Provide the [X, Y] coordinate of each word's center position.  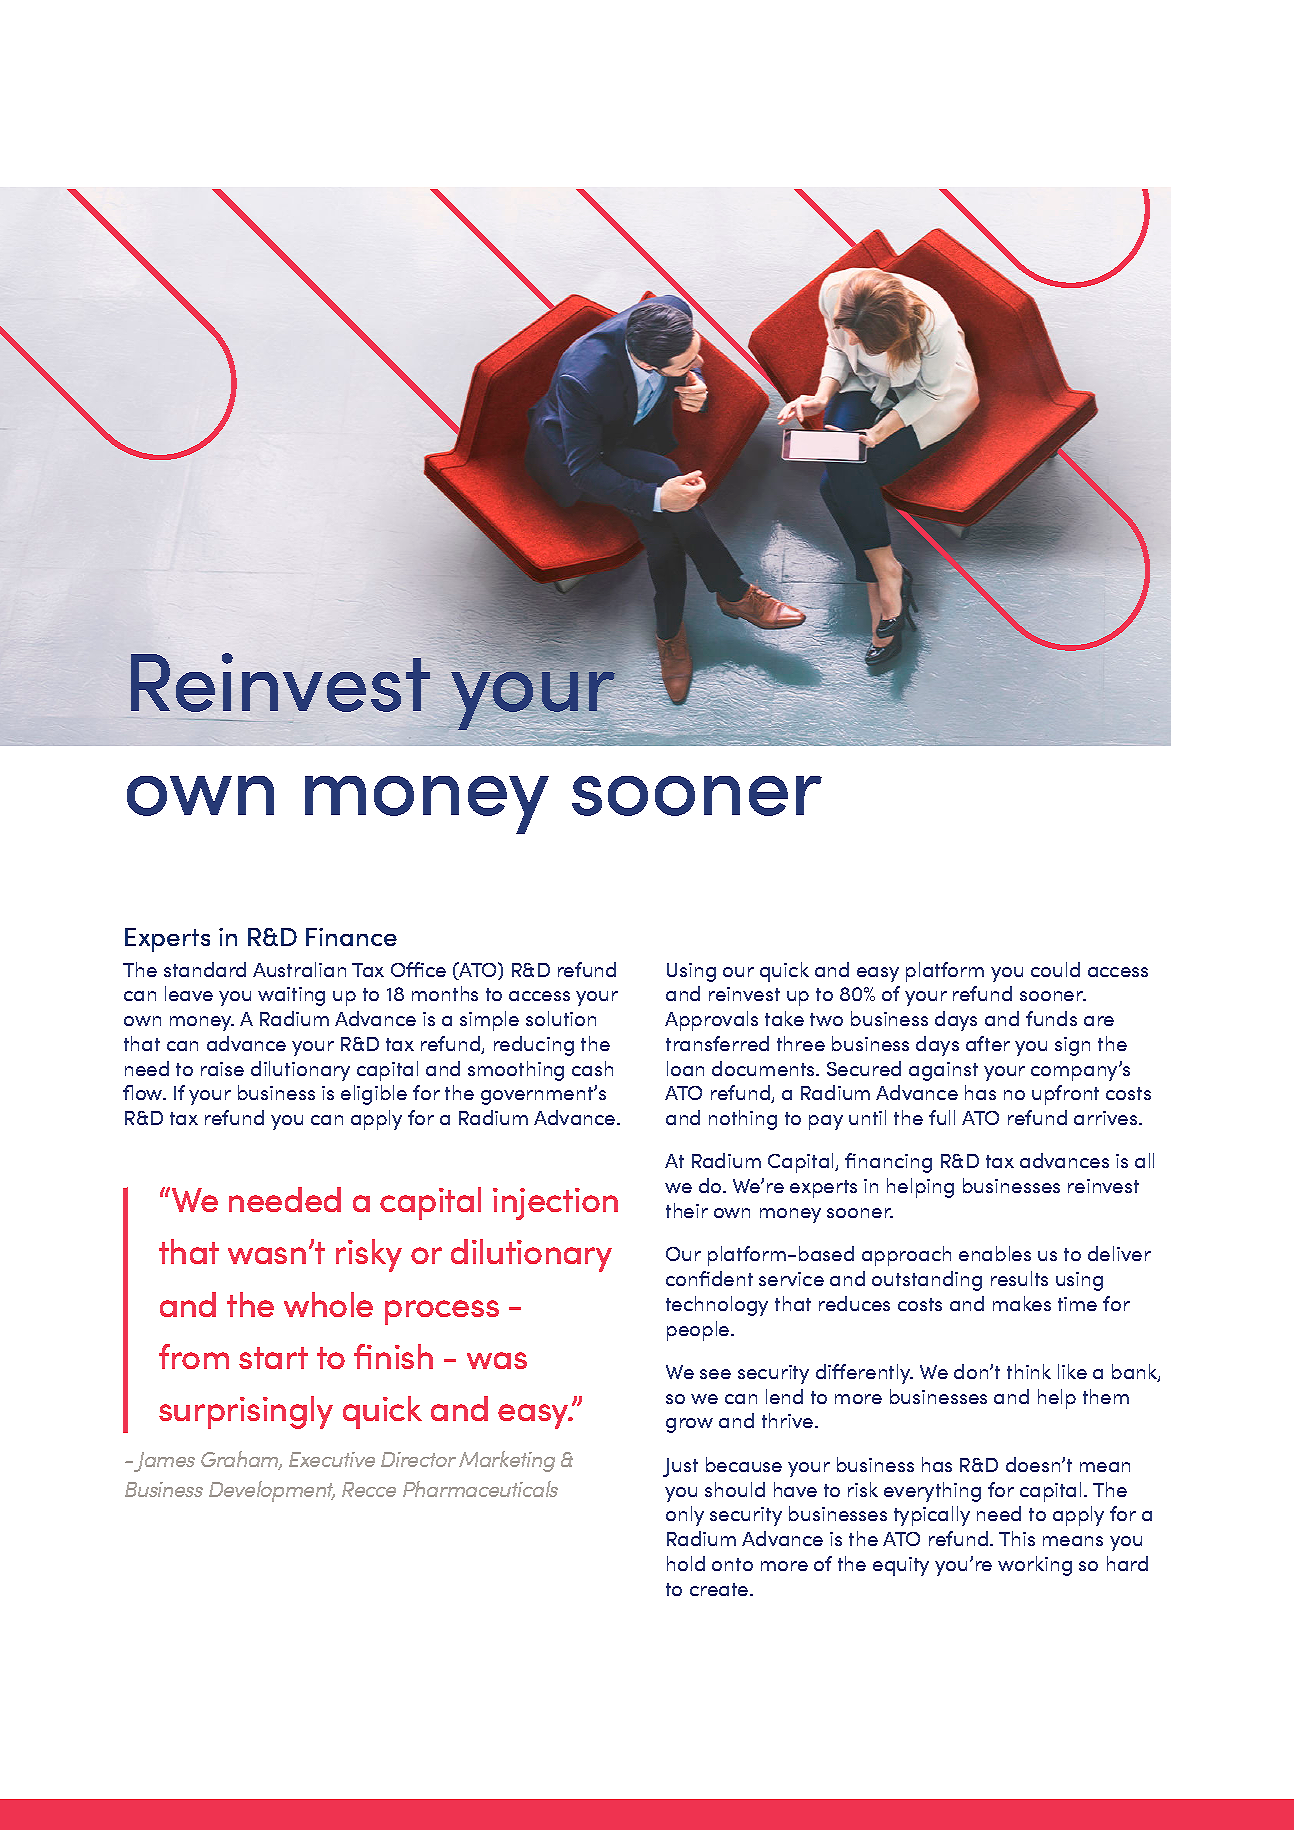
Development [272, 1491]
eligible [374, 1095]
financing [888, 1163]
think [1029, 1371]
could [1055, 969]
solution [561, 1018]
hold [686, 1563]
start [273, 1358]
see [715, 1374]
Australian [299, 969]
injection [555, 1204]
